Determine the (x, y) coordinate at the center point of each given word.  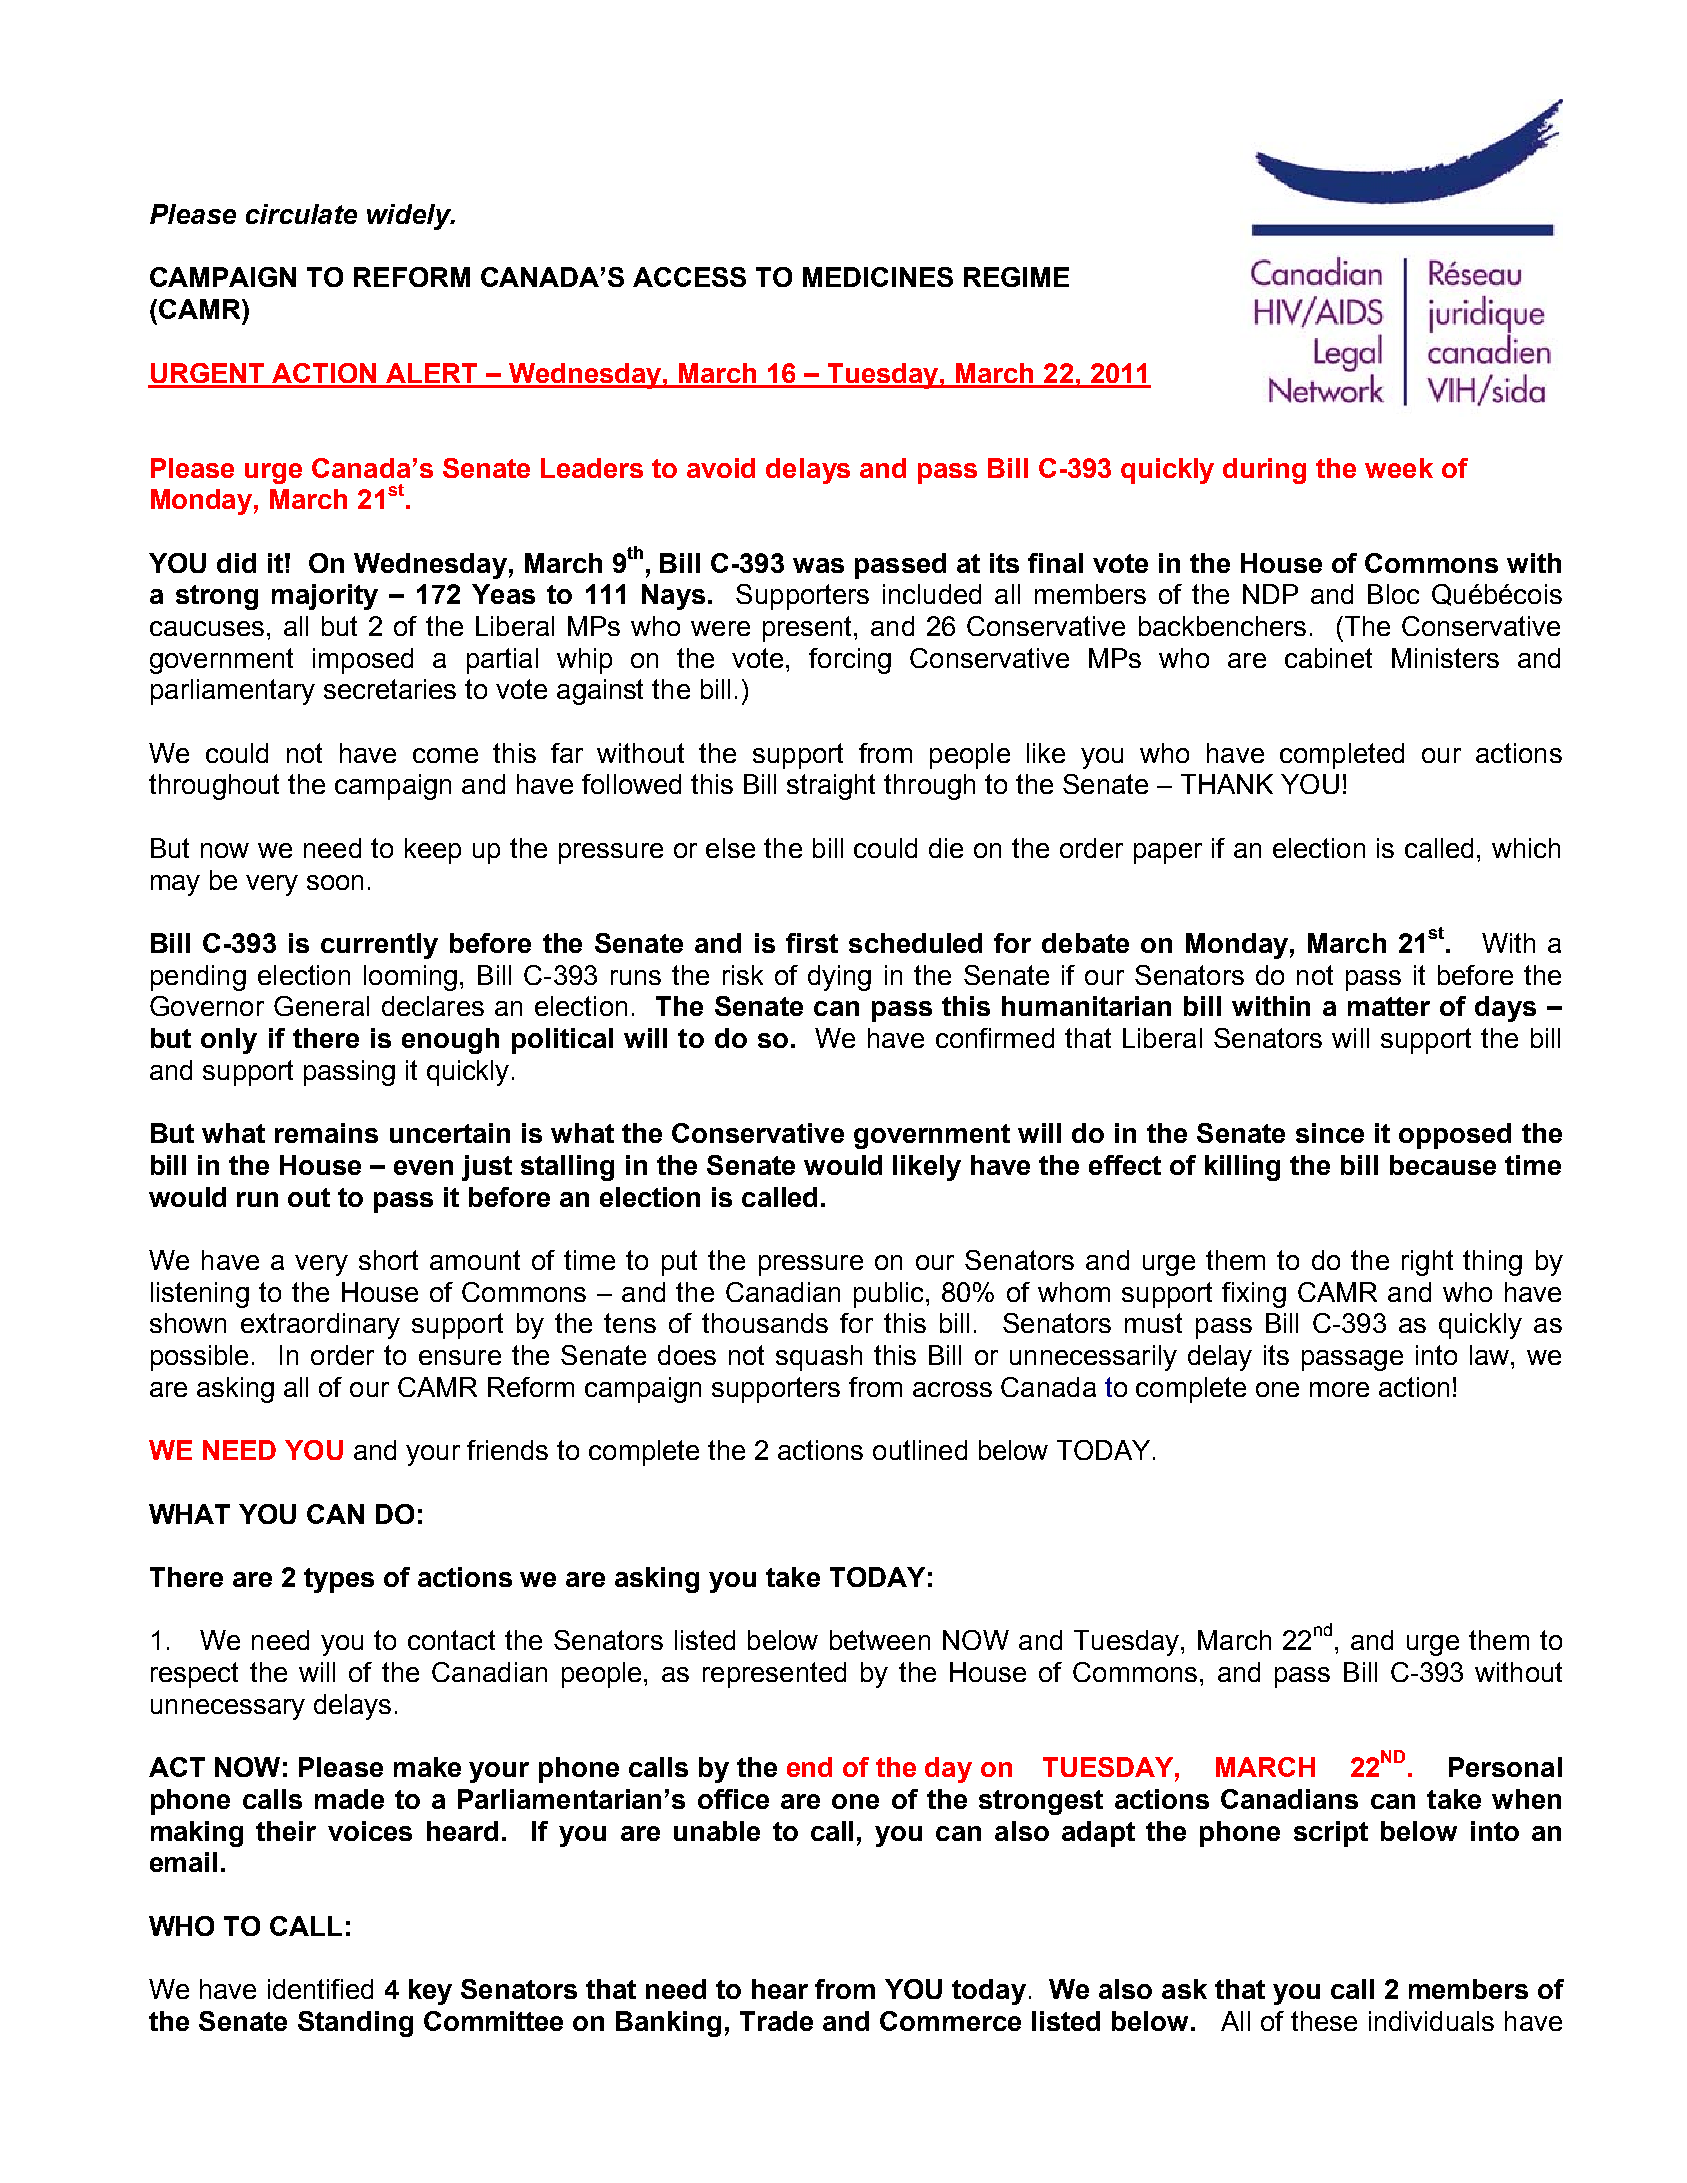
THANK (1227, 784)
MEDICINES (878, 277)
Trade (776, 2021)
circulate (301, 214)
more (1339, 1389)
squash (819, 1358)
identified (320, 1989)
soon (335, 882)
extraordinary (320, 1326)
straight (831, 787)
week (1399, 468)
